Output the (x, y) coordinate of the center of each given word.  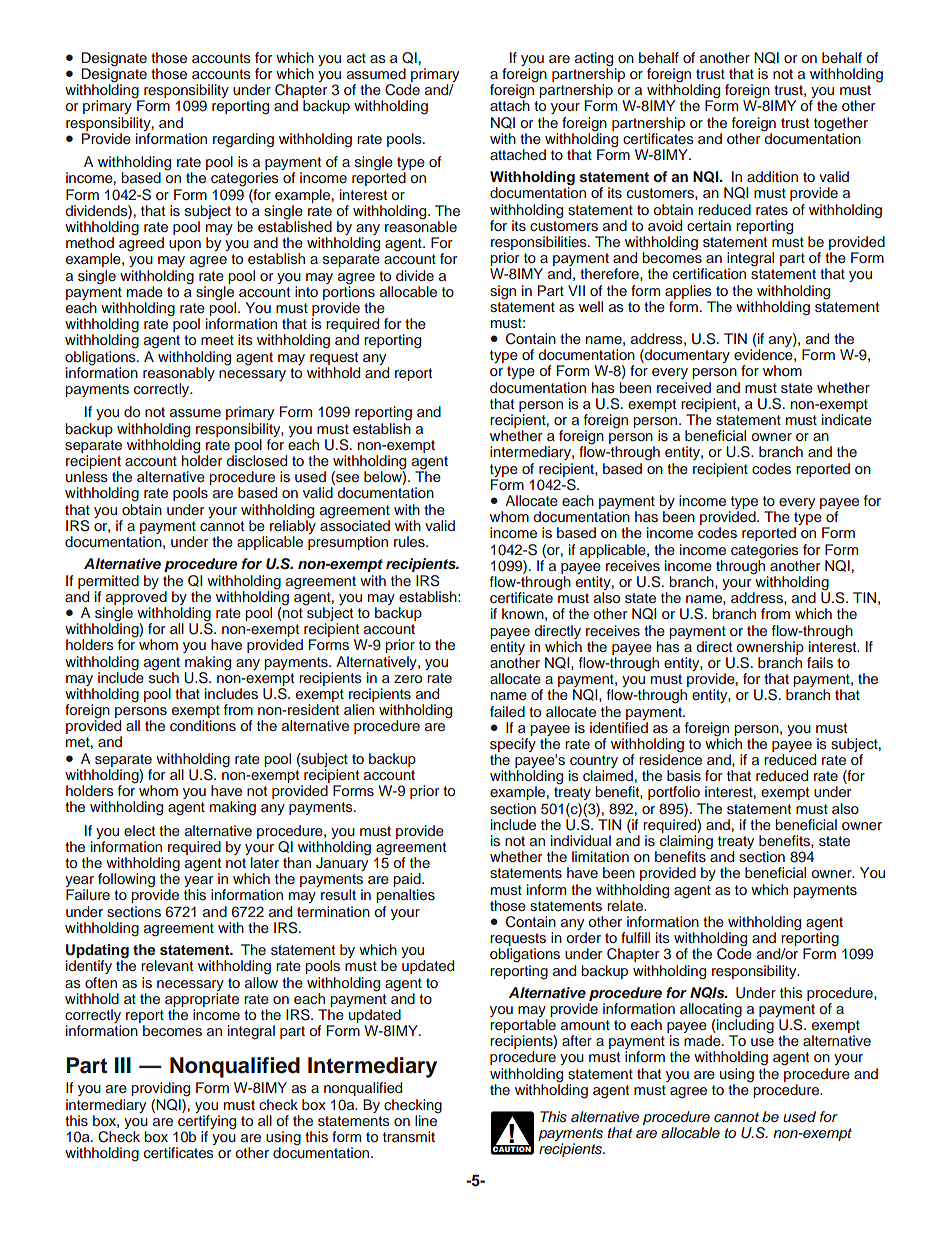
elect (139, 830)
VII (576, 290)
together (841, 124)
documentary (686, 356)
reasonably (179, 374)
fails (820, 663)
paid (408, 881)
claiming (686, 843)
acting (595, 60)
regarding (243, 140)
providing (160, 1089)
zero (408, 679)
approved (136, 598)
